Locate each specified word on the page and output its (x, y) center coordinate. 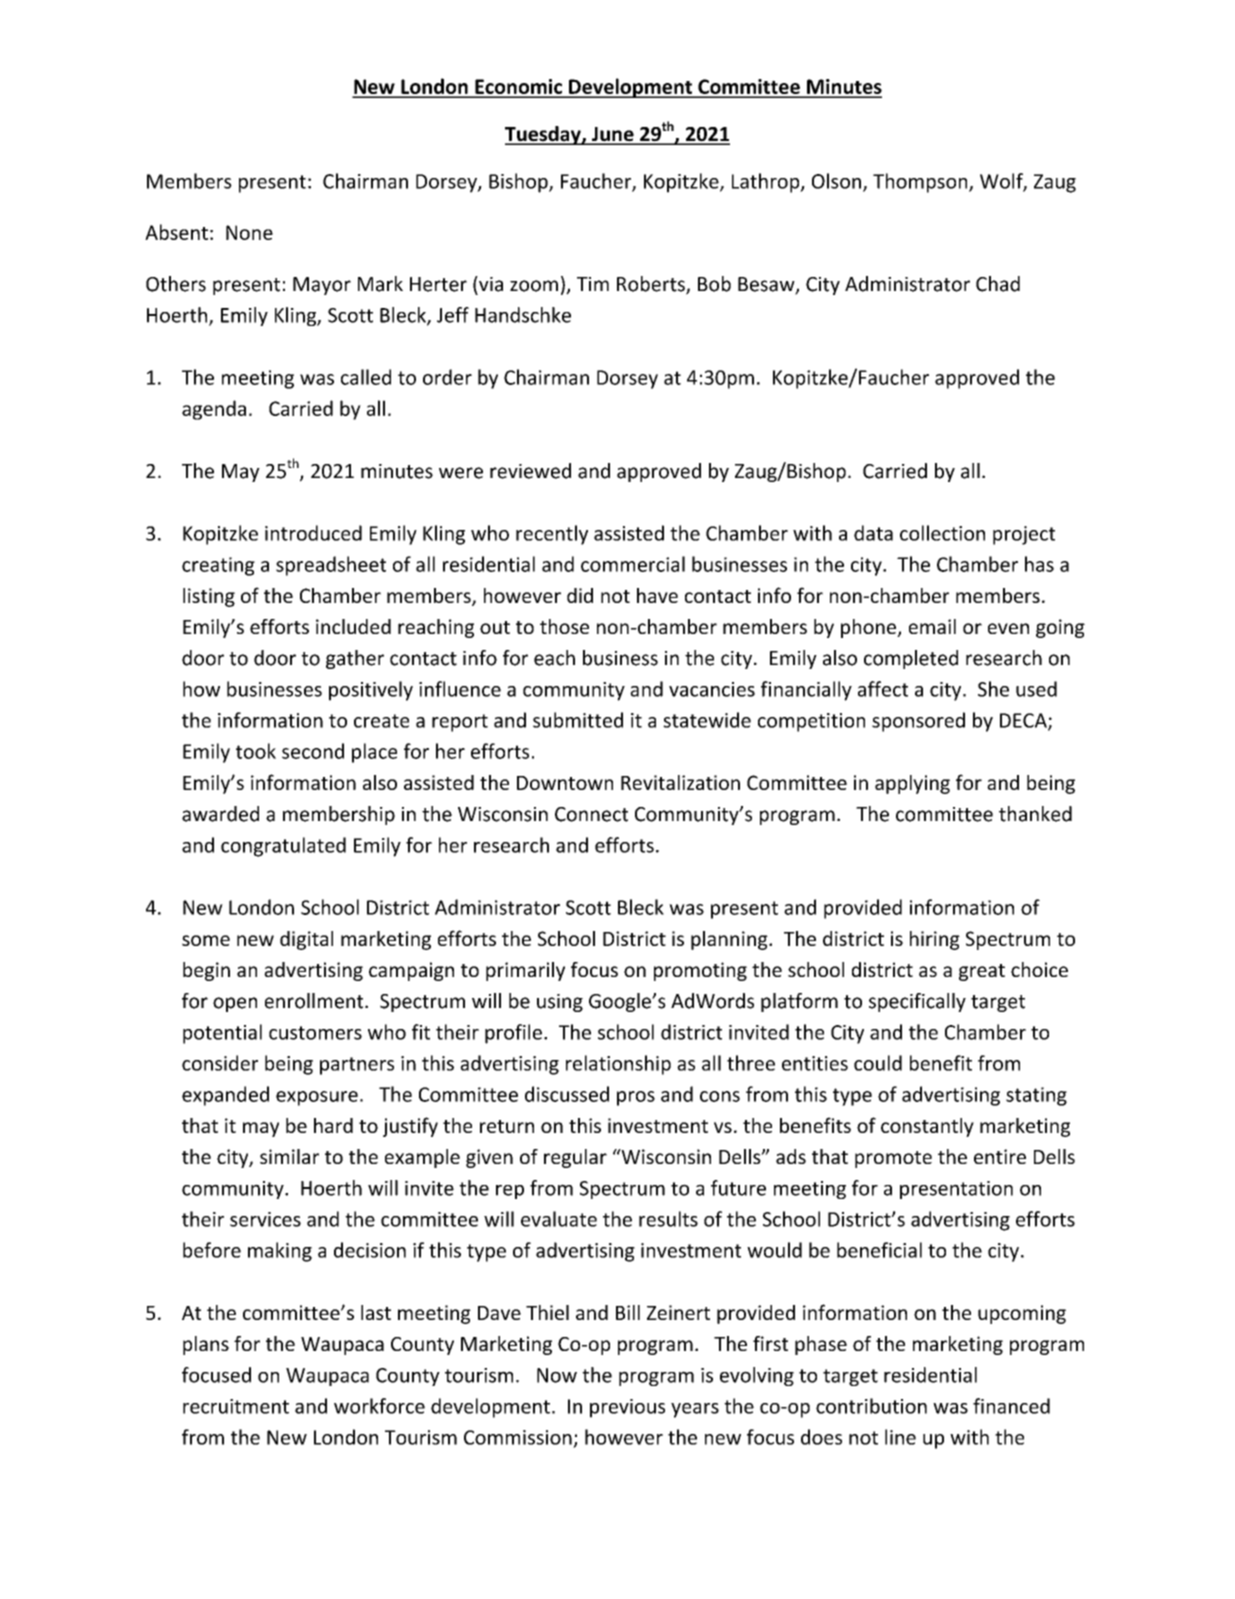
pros (636, 1098)
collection (942, 533)
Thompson (921, 183)
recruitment (236, 1406)
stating (1036, 1096)
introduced (313, 533)
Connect (591, 814)
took (256, 751)
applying (912, 784)
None (249, 232)
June (612, 135)
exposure (317, 1098)
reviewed (530, 471)
